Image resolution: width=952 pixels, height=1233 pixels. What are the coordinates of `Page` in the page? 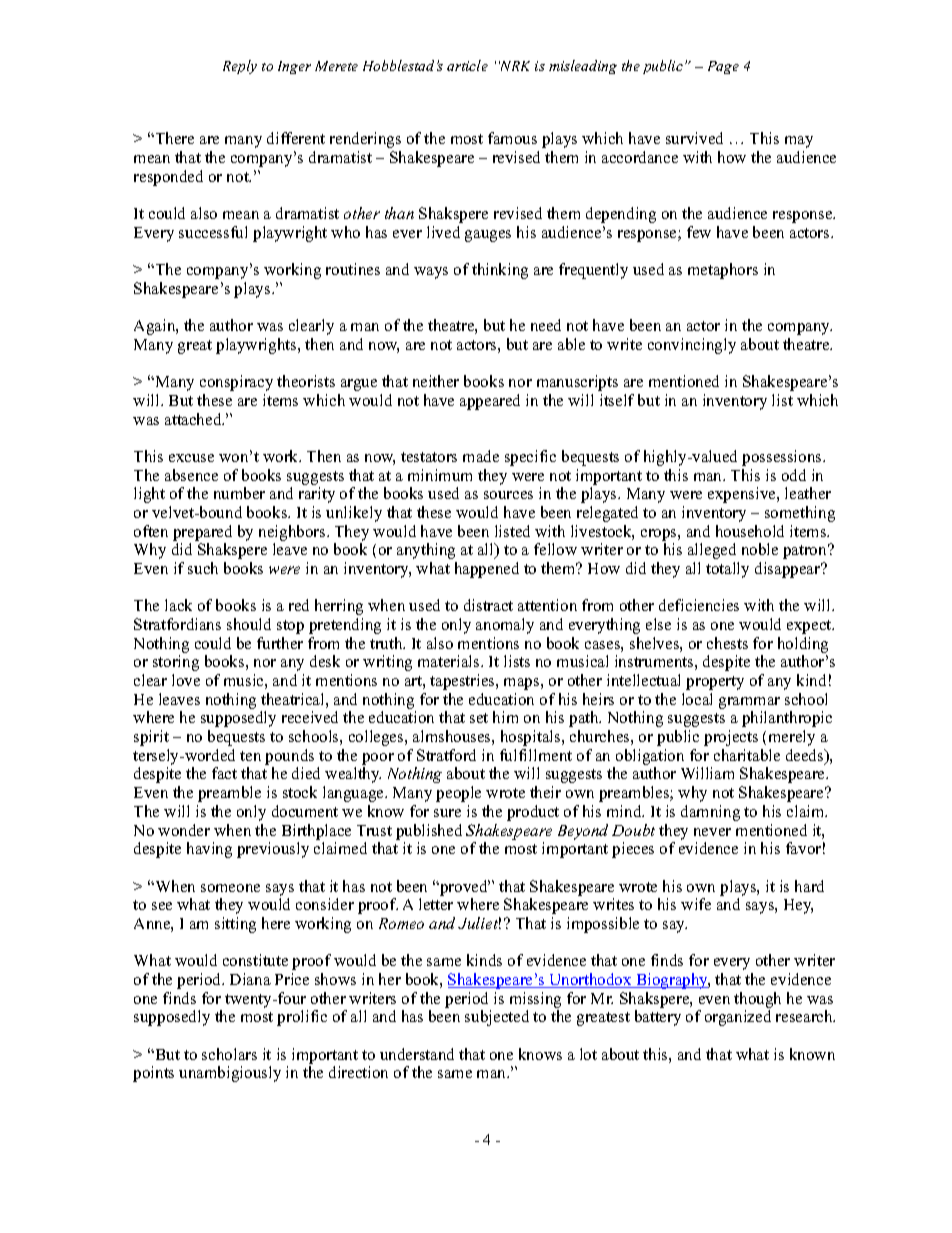 It's located at (723, 67).
